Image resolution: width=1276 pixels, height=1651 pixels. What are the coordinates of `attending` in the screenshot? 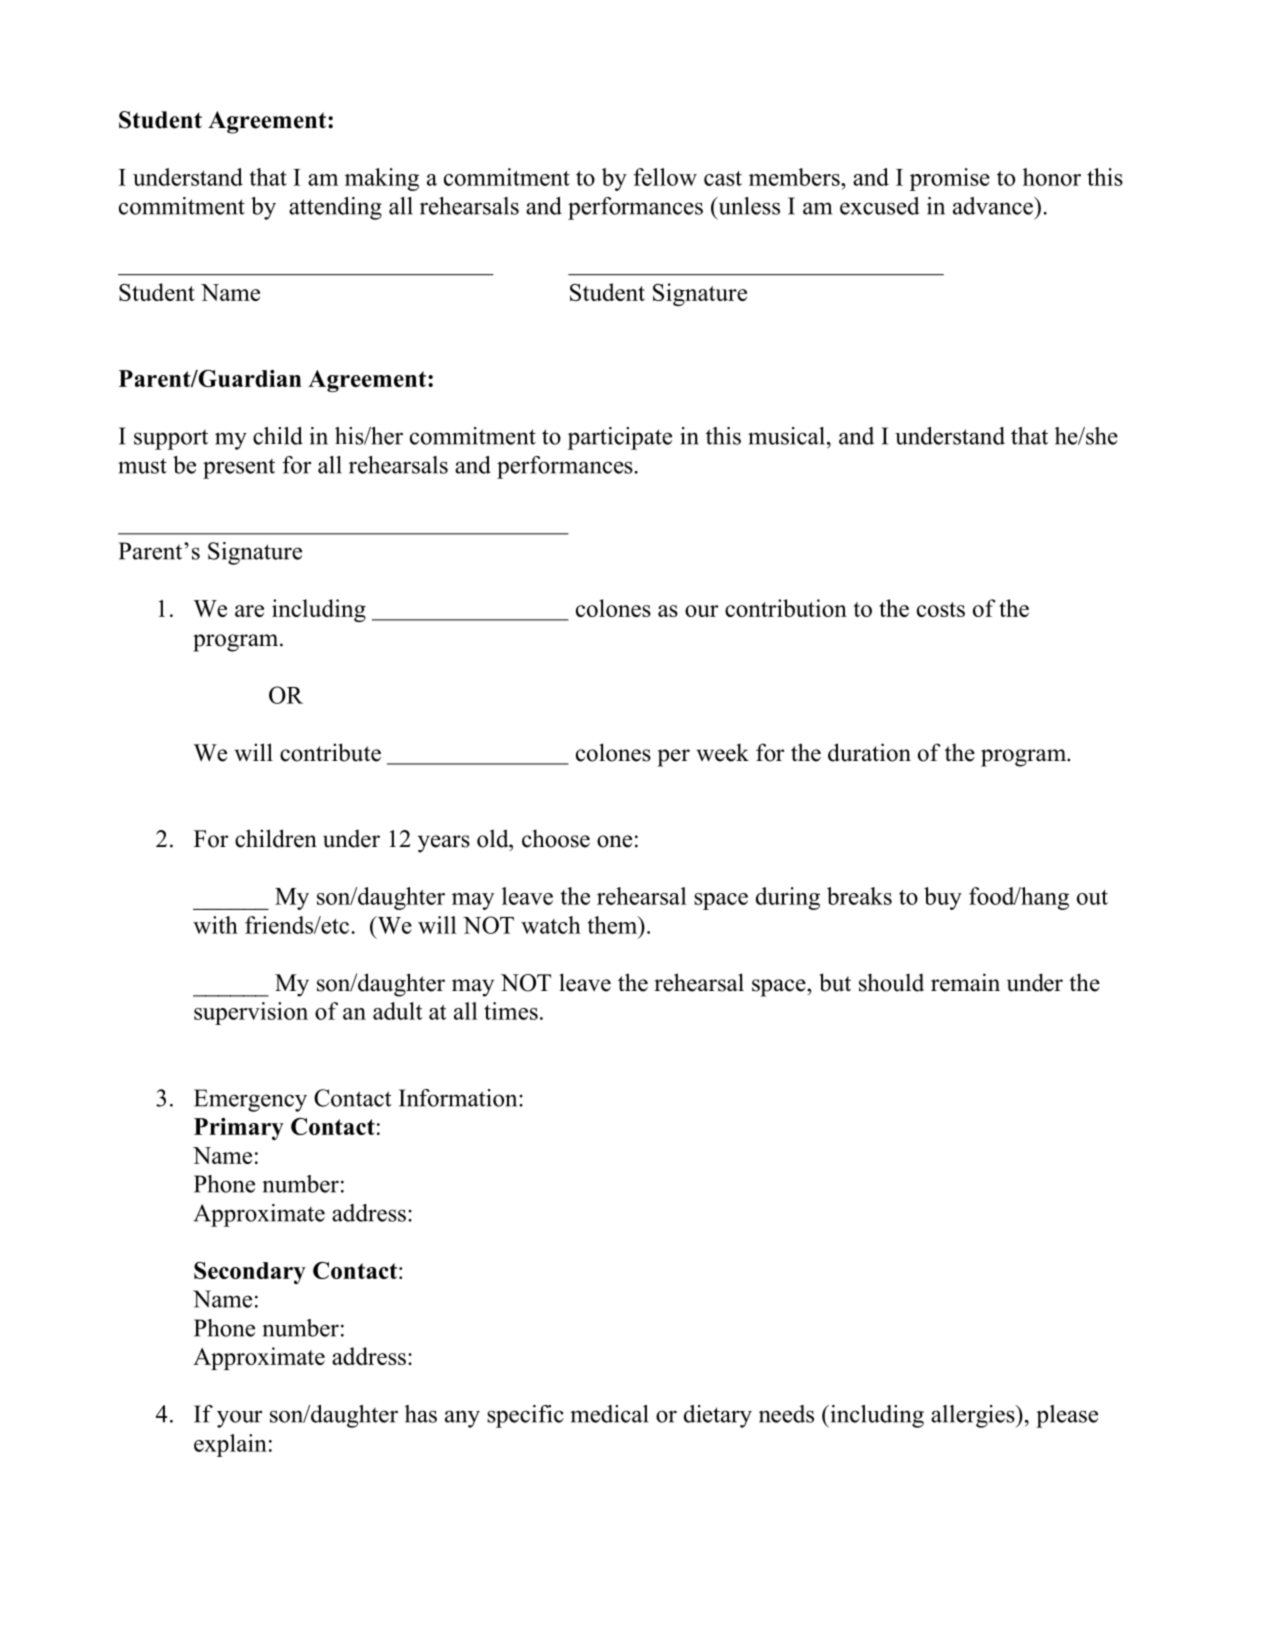 It's located at (335, 208).
